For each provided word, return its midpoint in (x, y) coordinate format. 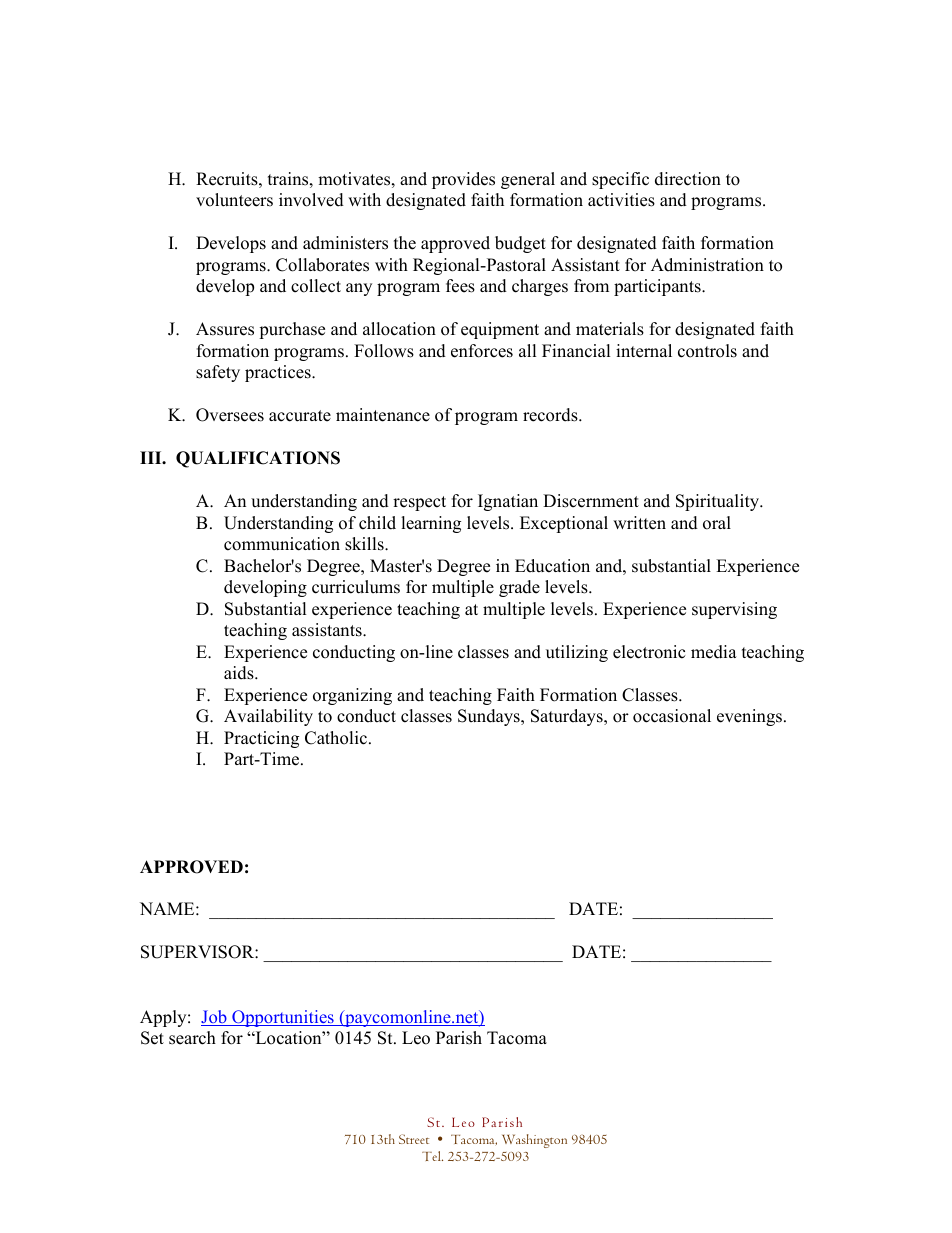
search (192, 1038)
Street (414, 1139)
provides (463, 180)
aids (240, 673)
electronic (649, 652)
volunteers (234, 200)
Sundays (490, 717)
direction (688, 179)
